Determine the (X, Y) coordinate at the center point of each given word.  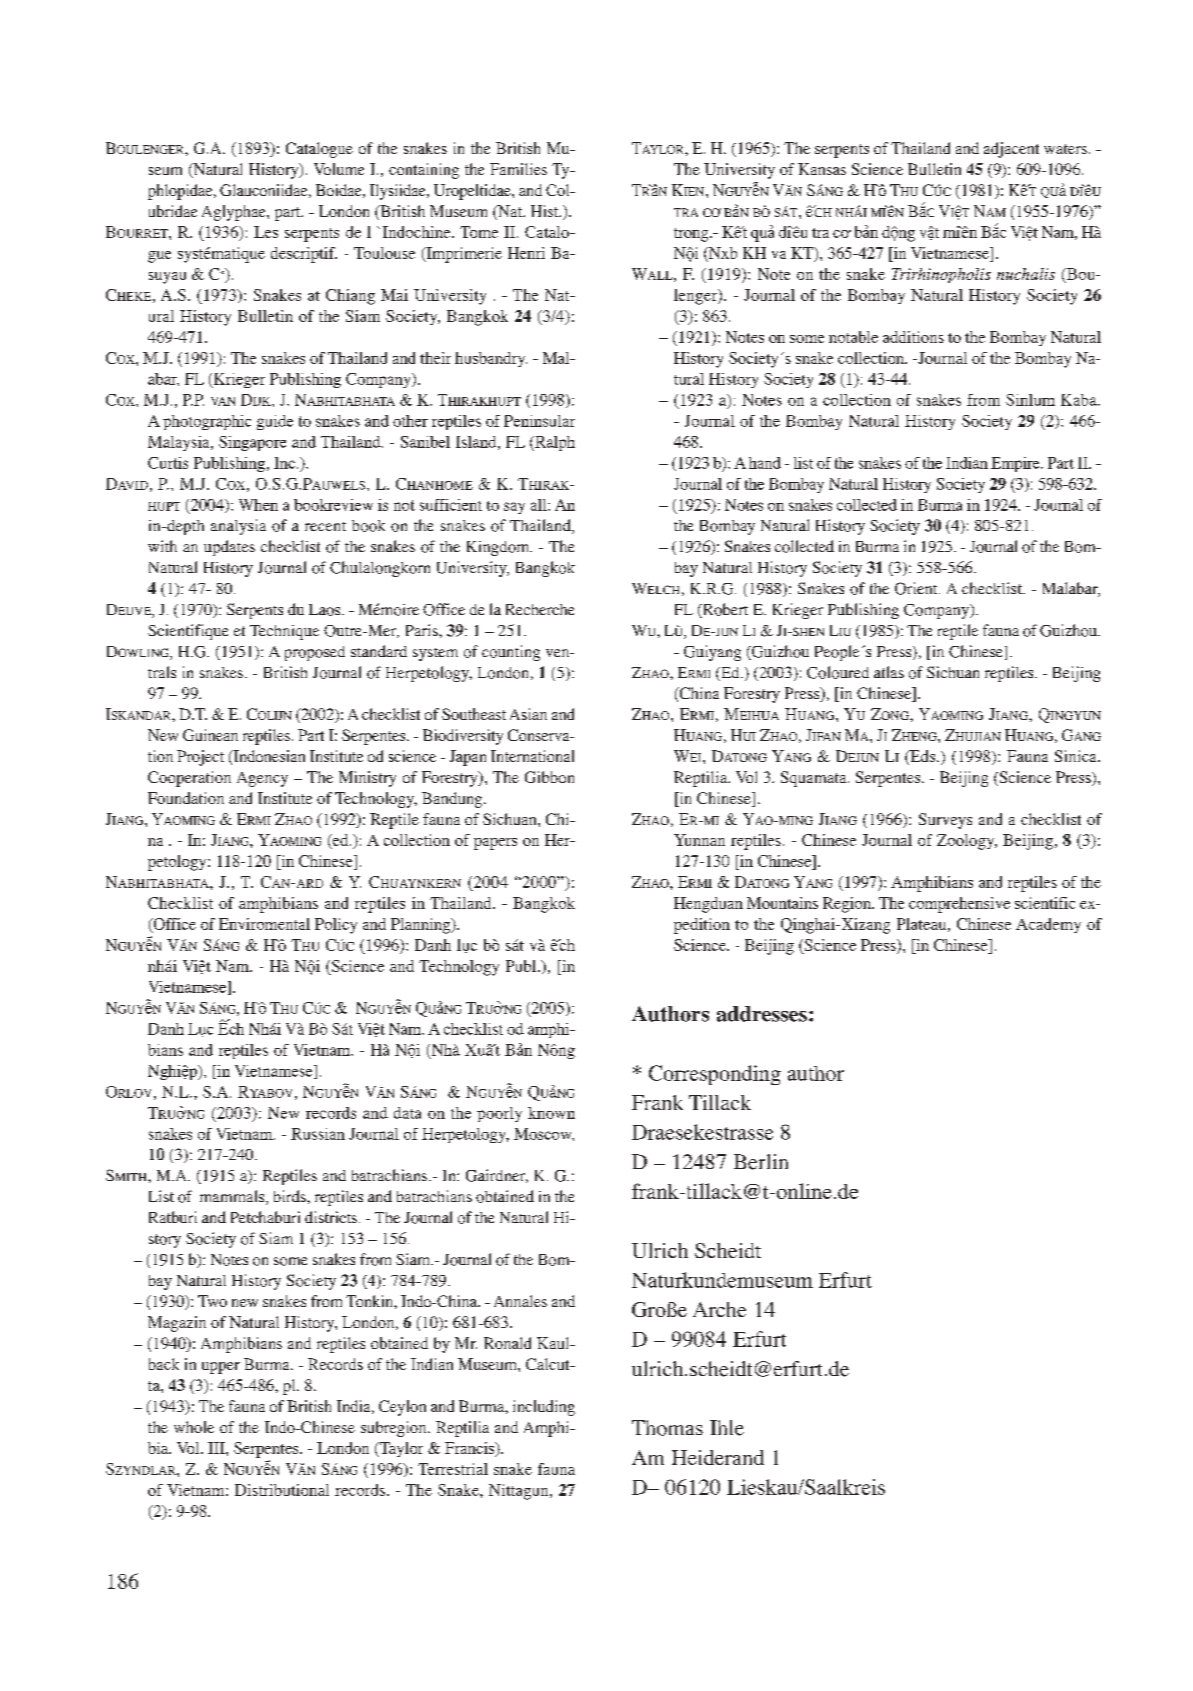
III (217, 1448)
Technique (284, 632)
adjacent (1011, 150)
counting (511, 653)
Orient (917, 588)
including (544, 1408)
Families (518, 169)
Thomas (667, 1428)
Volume (339, 169)
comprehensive (959, 905)
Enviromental (264, 924)
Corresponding (715, 1075)
